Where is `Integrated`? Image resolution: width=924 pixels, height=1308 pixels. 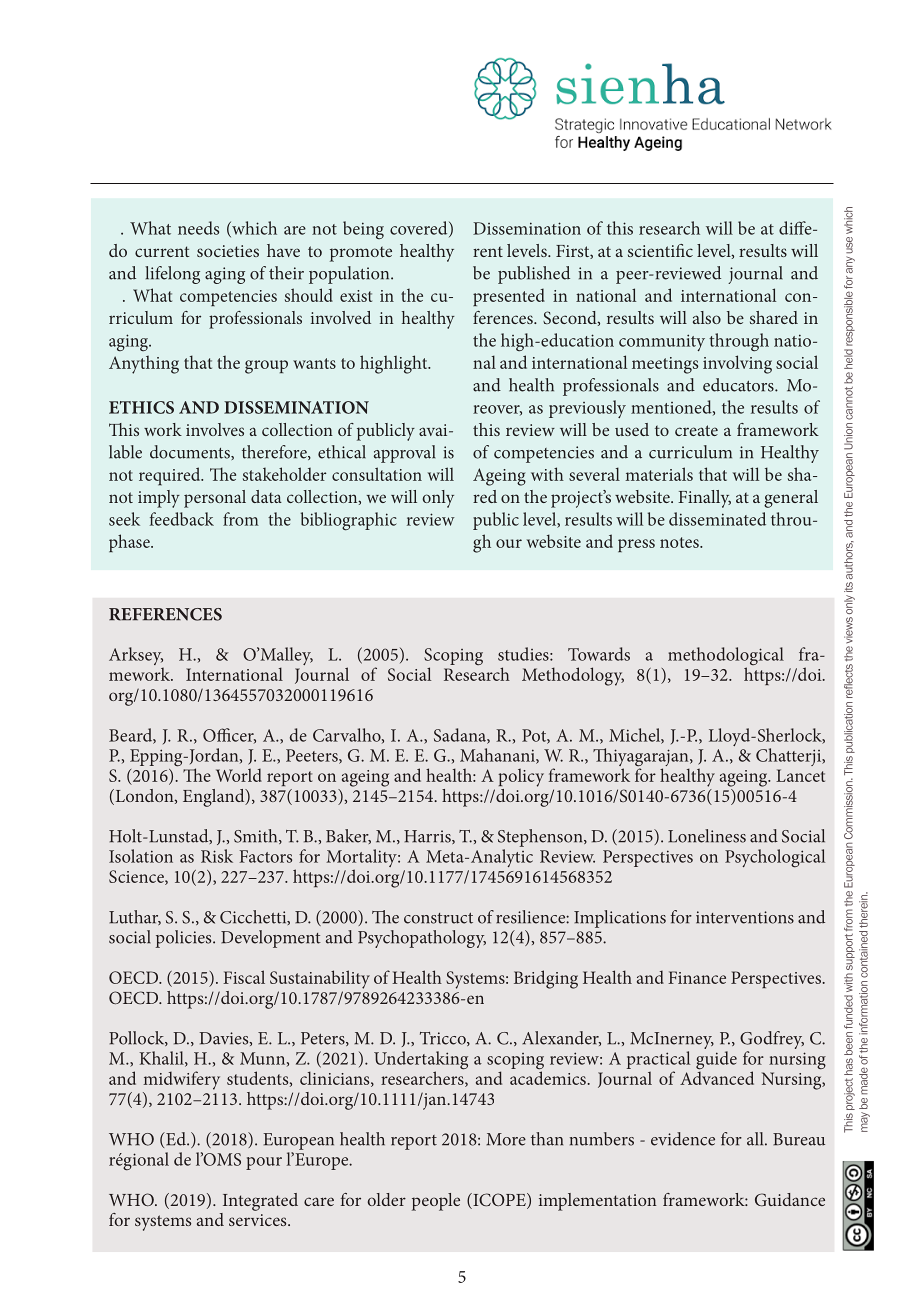
Integrated is located at coordinates (260, 1202).
